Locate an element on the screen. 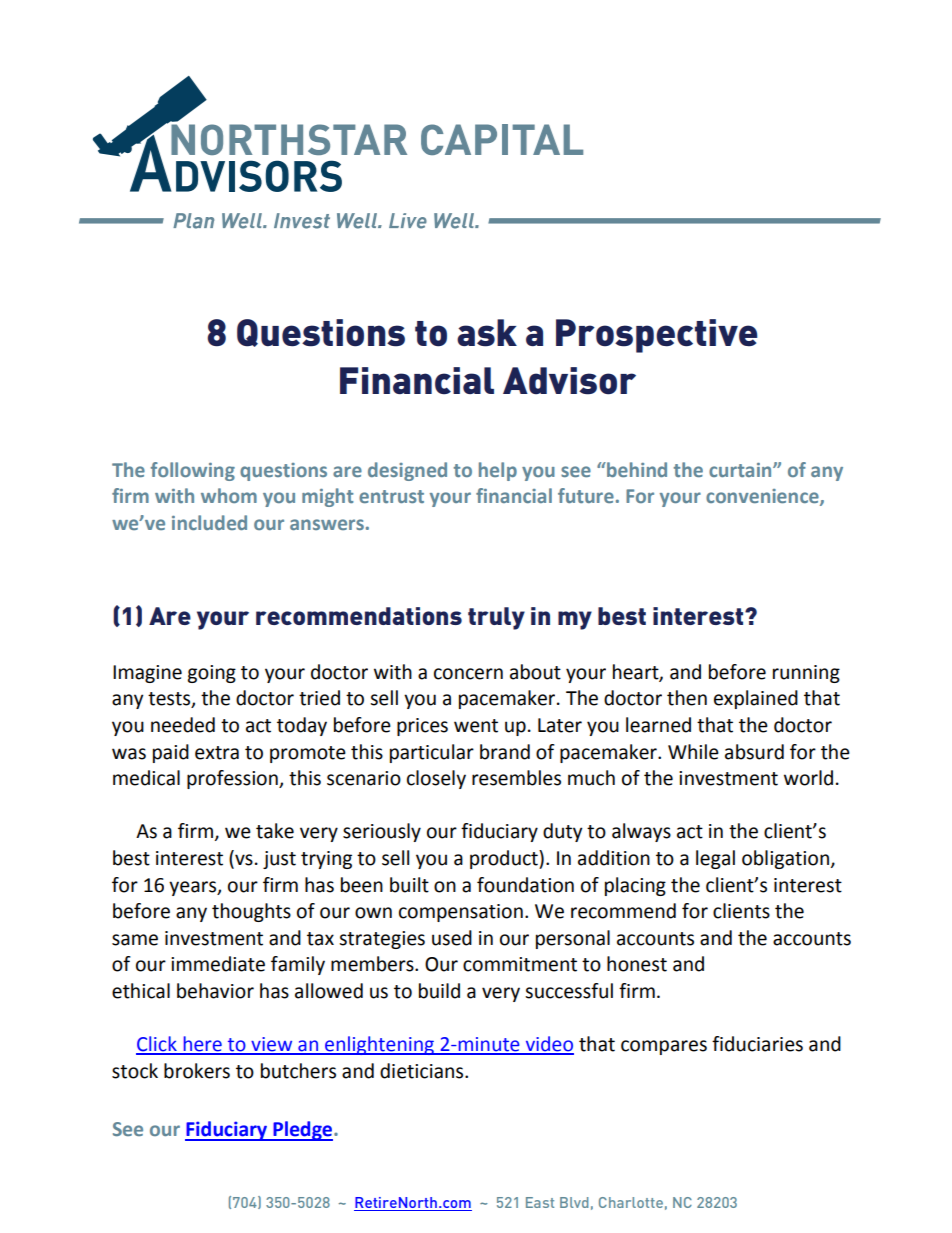 The image size is (952, 1233). Prospective is located at coordinates (657, 336).
